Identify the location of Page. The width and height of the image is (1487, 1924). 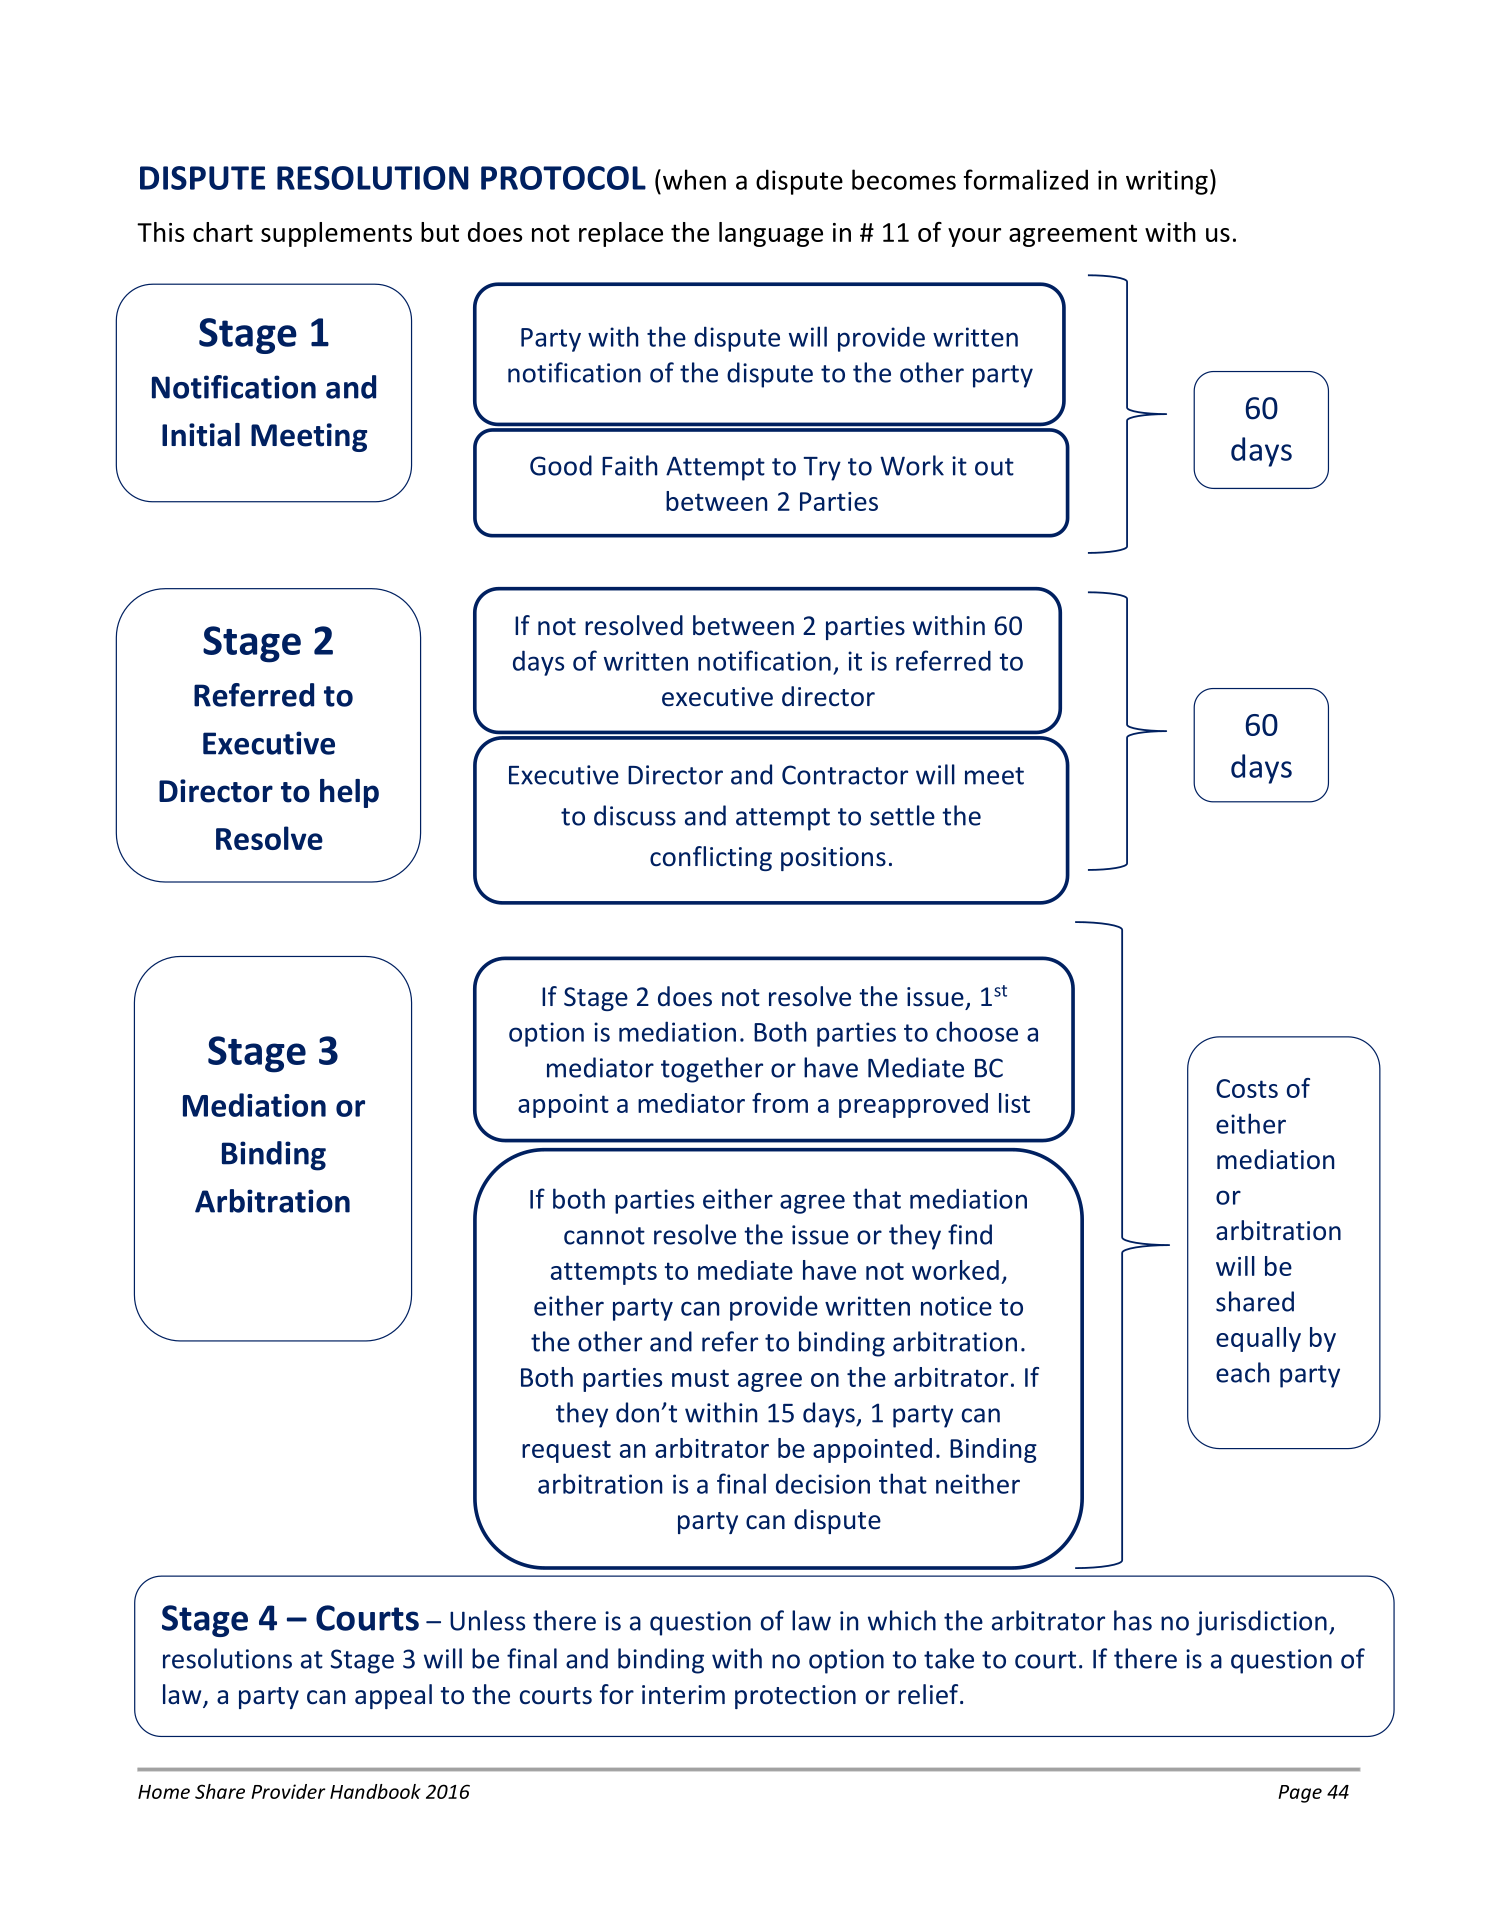
(1300, 1794).
